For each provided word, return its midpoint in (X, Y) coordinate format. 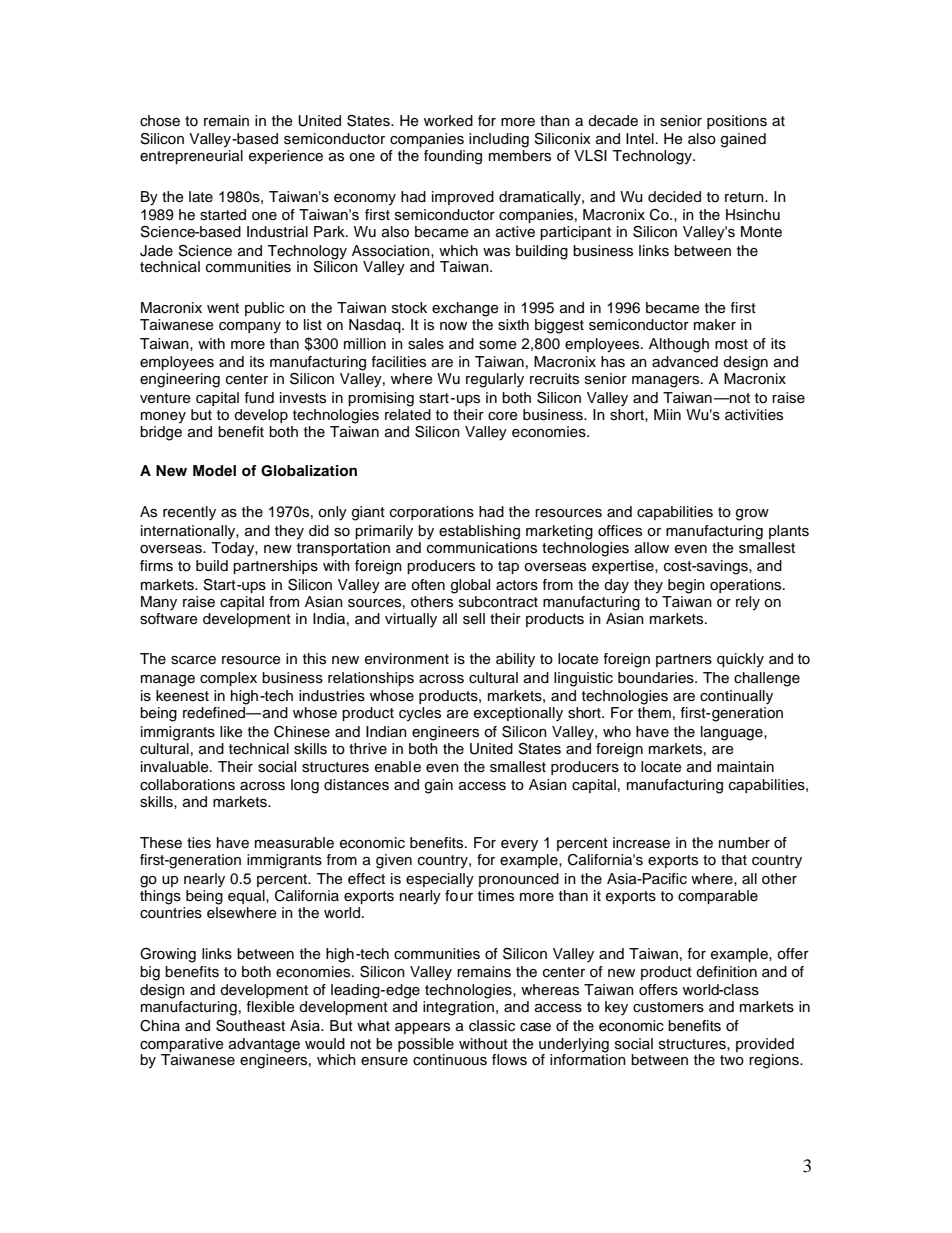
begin (686, 586)
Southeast (250, 1026)
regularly (495, 380)
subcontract (498, 602)
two (732, 1060)
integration (458, 1008)
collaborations (187, 785)
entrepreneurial (191, 157)
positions (737, 122)
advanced (685, 362)
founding (453, 157)
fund (259, 398)
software (169, 617)
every (519, 846)
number (744, 843)
